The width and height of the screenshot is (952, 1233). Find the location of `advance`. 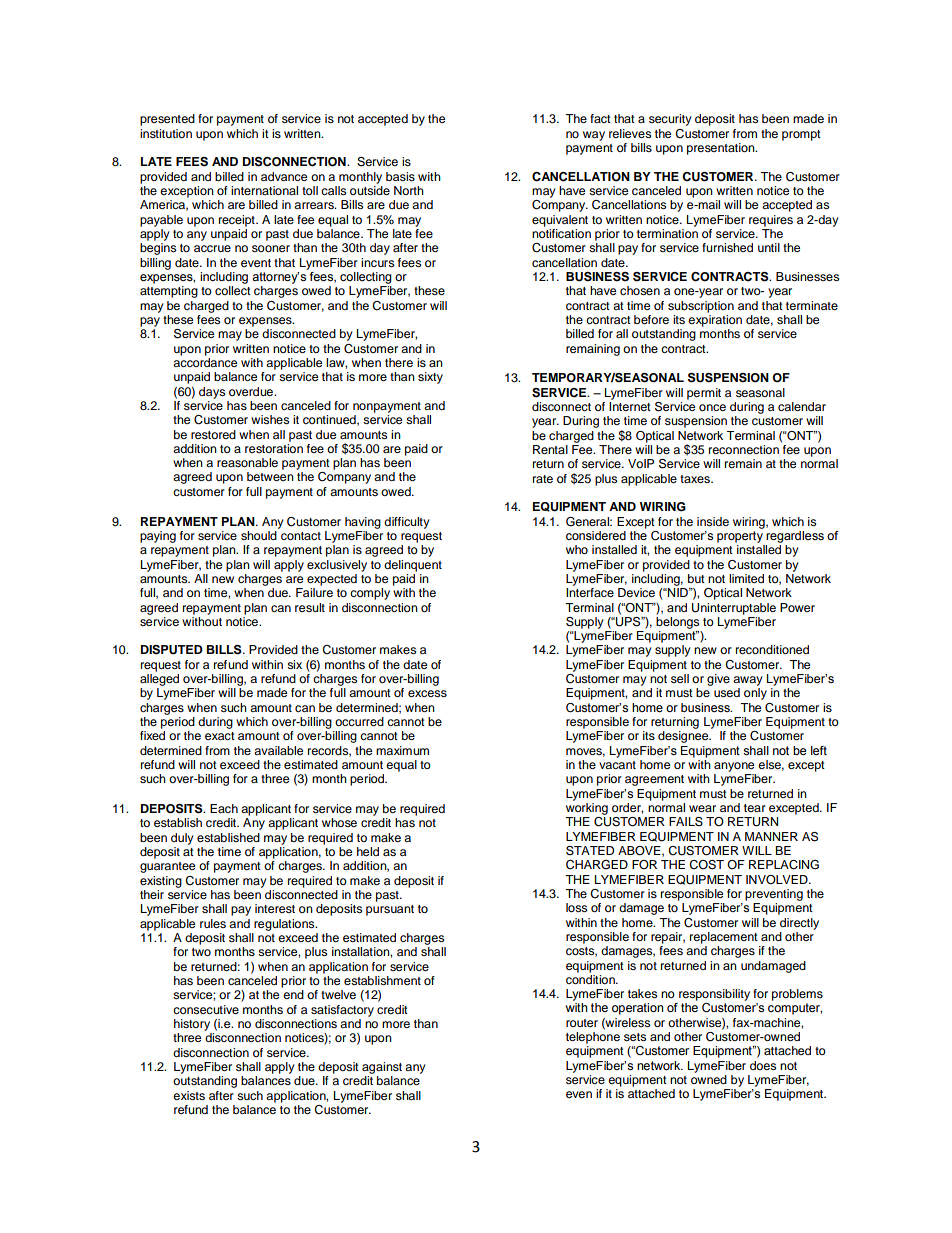

advance is located at coordinates (284, 176).
